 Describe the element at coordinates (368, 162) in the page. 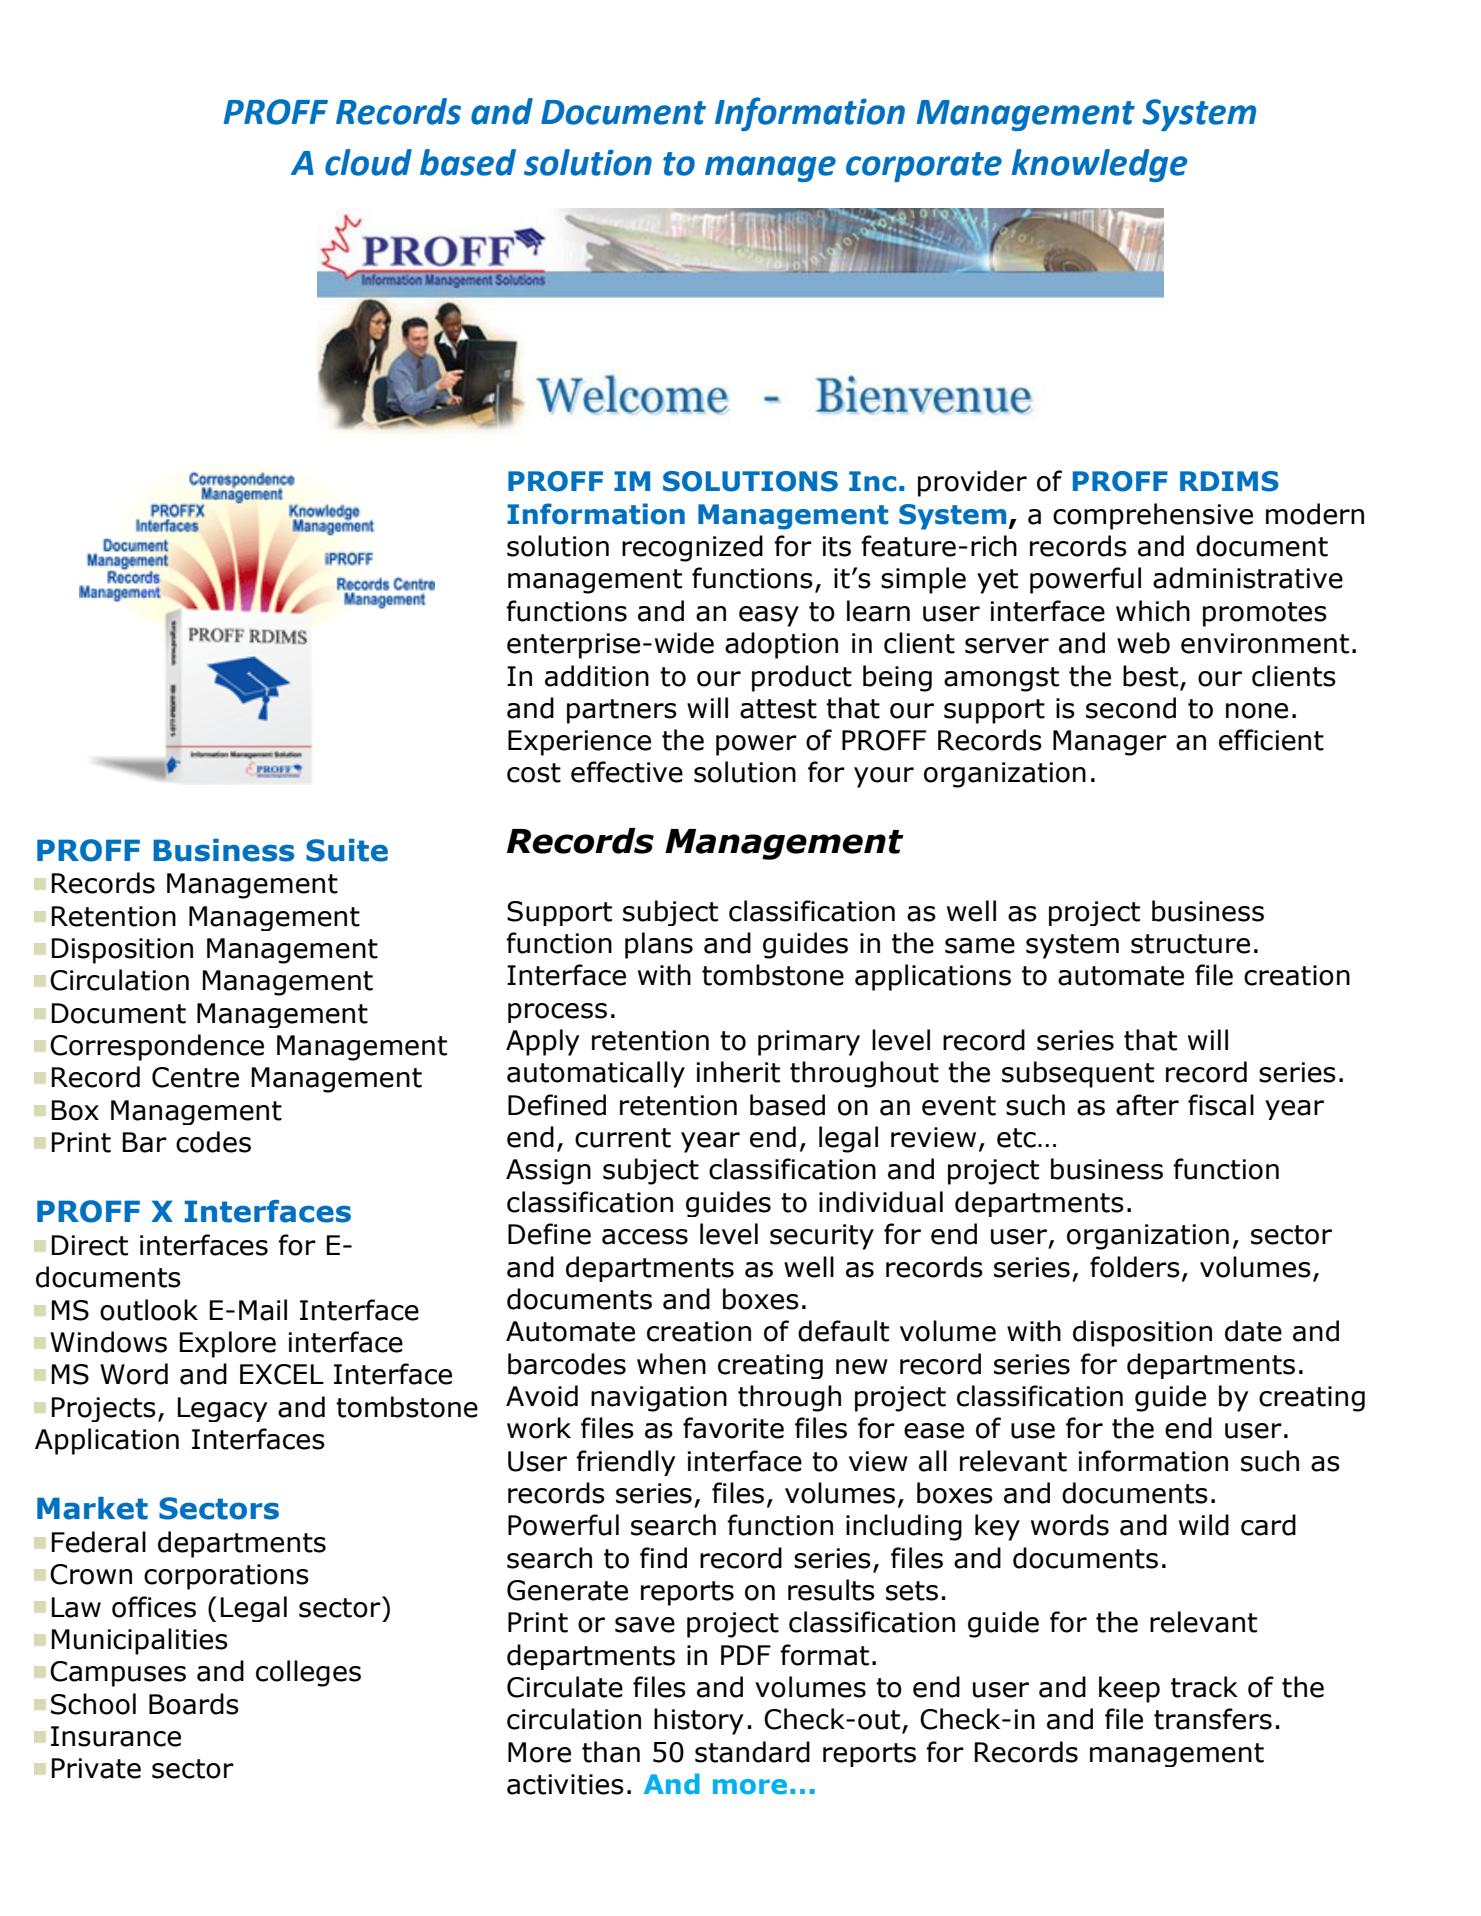

I see `cloud` at that location.
